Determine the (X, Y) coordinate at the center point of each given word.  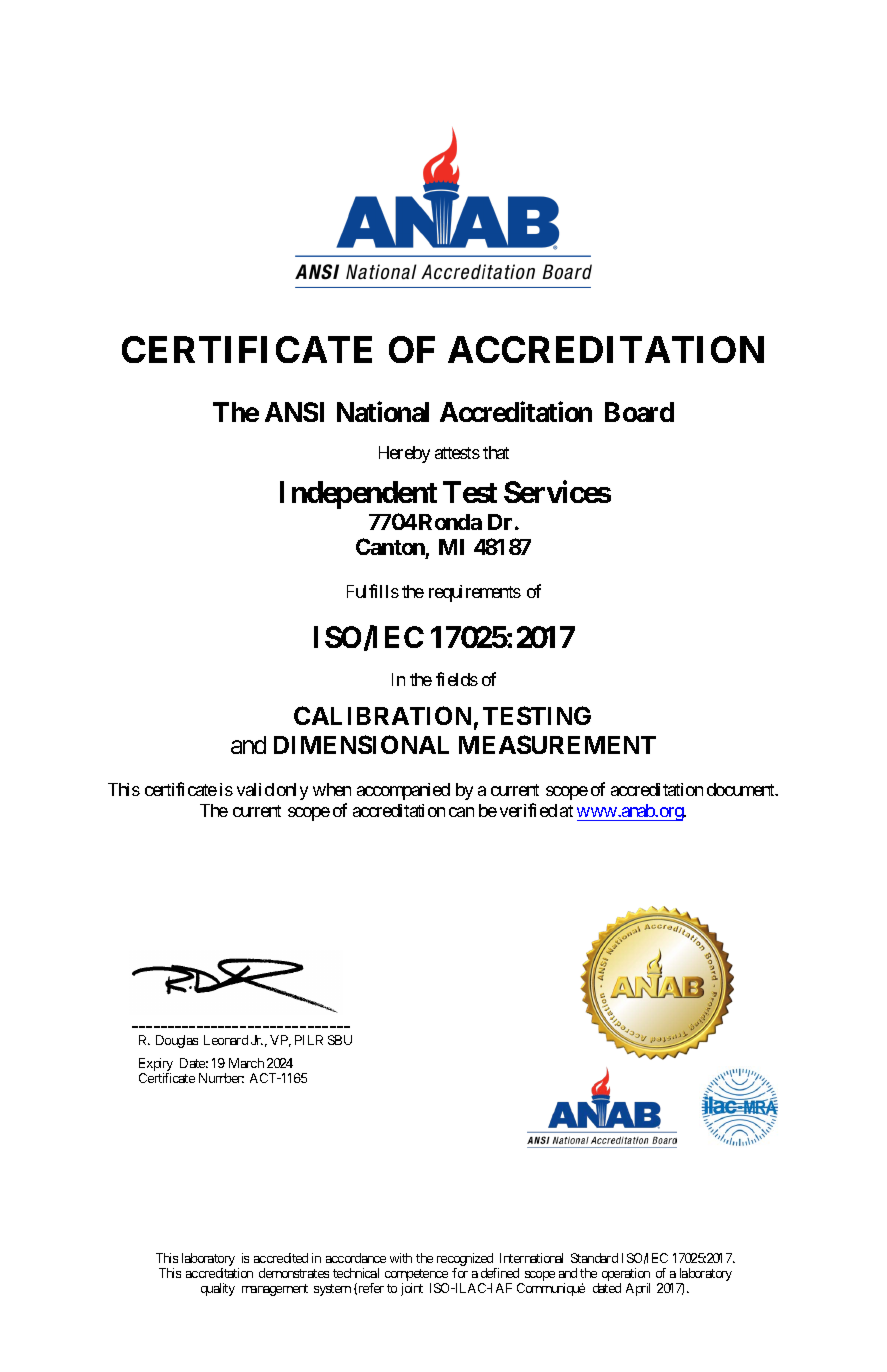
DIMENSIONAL (361, 744)
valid (255, 789)
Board (639, 412)
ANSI (294, 412)
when (332, 789)
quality (218, 1289)
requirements (475, 593)
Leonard (226, 1040)
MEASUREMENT (557, 744)
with (401, 1258)
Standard (594, 1258)
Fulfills (373, 591)
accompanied (403, 791)
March (246, 1063)
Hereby (404, 454)
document (742, 789)
